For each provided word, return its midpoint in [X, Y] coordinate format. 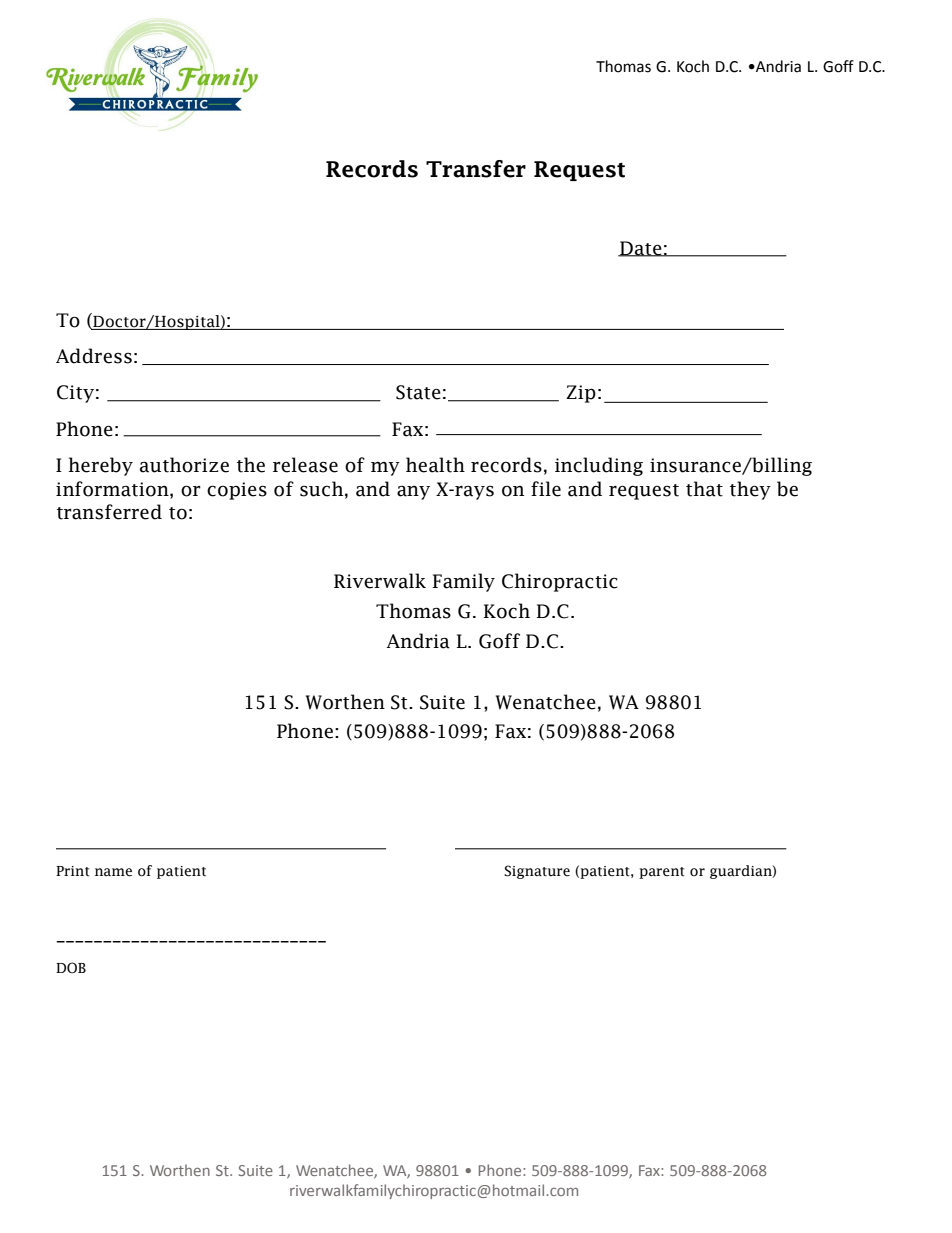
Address [94, 356]
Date [641, 249]
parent [662, 873]
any [413, 492]
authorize [184, 465]
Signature [537, 872]
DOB [71, 968]
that [704, 489]
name [113, 872]
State [418, 392]
